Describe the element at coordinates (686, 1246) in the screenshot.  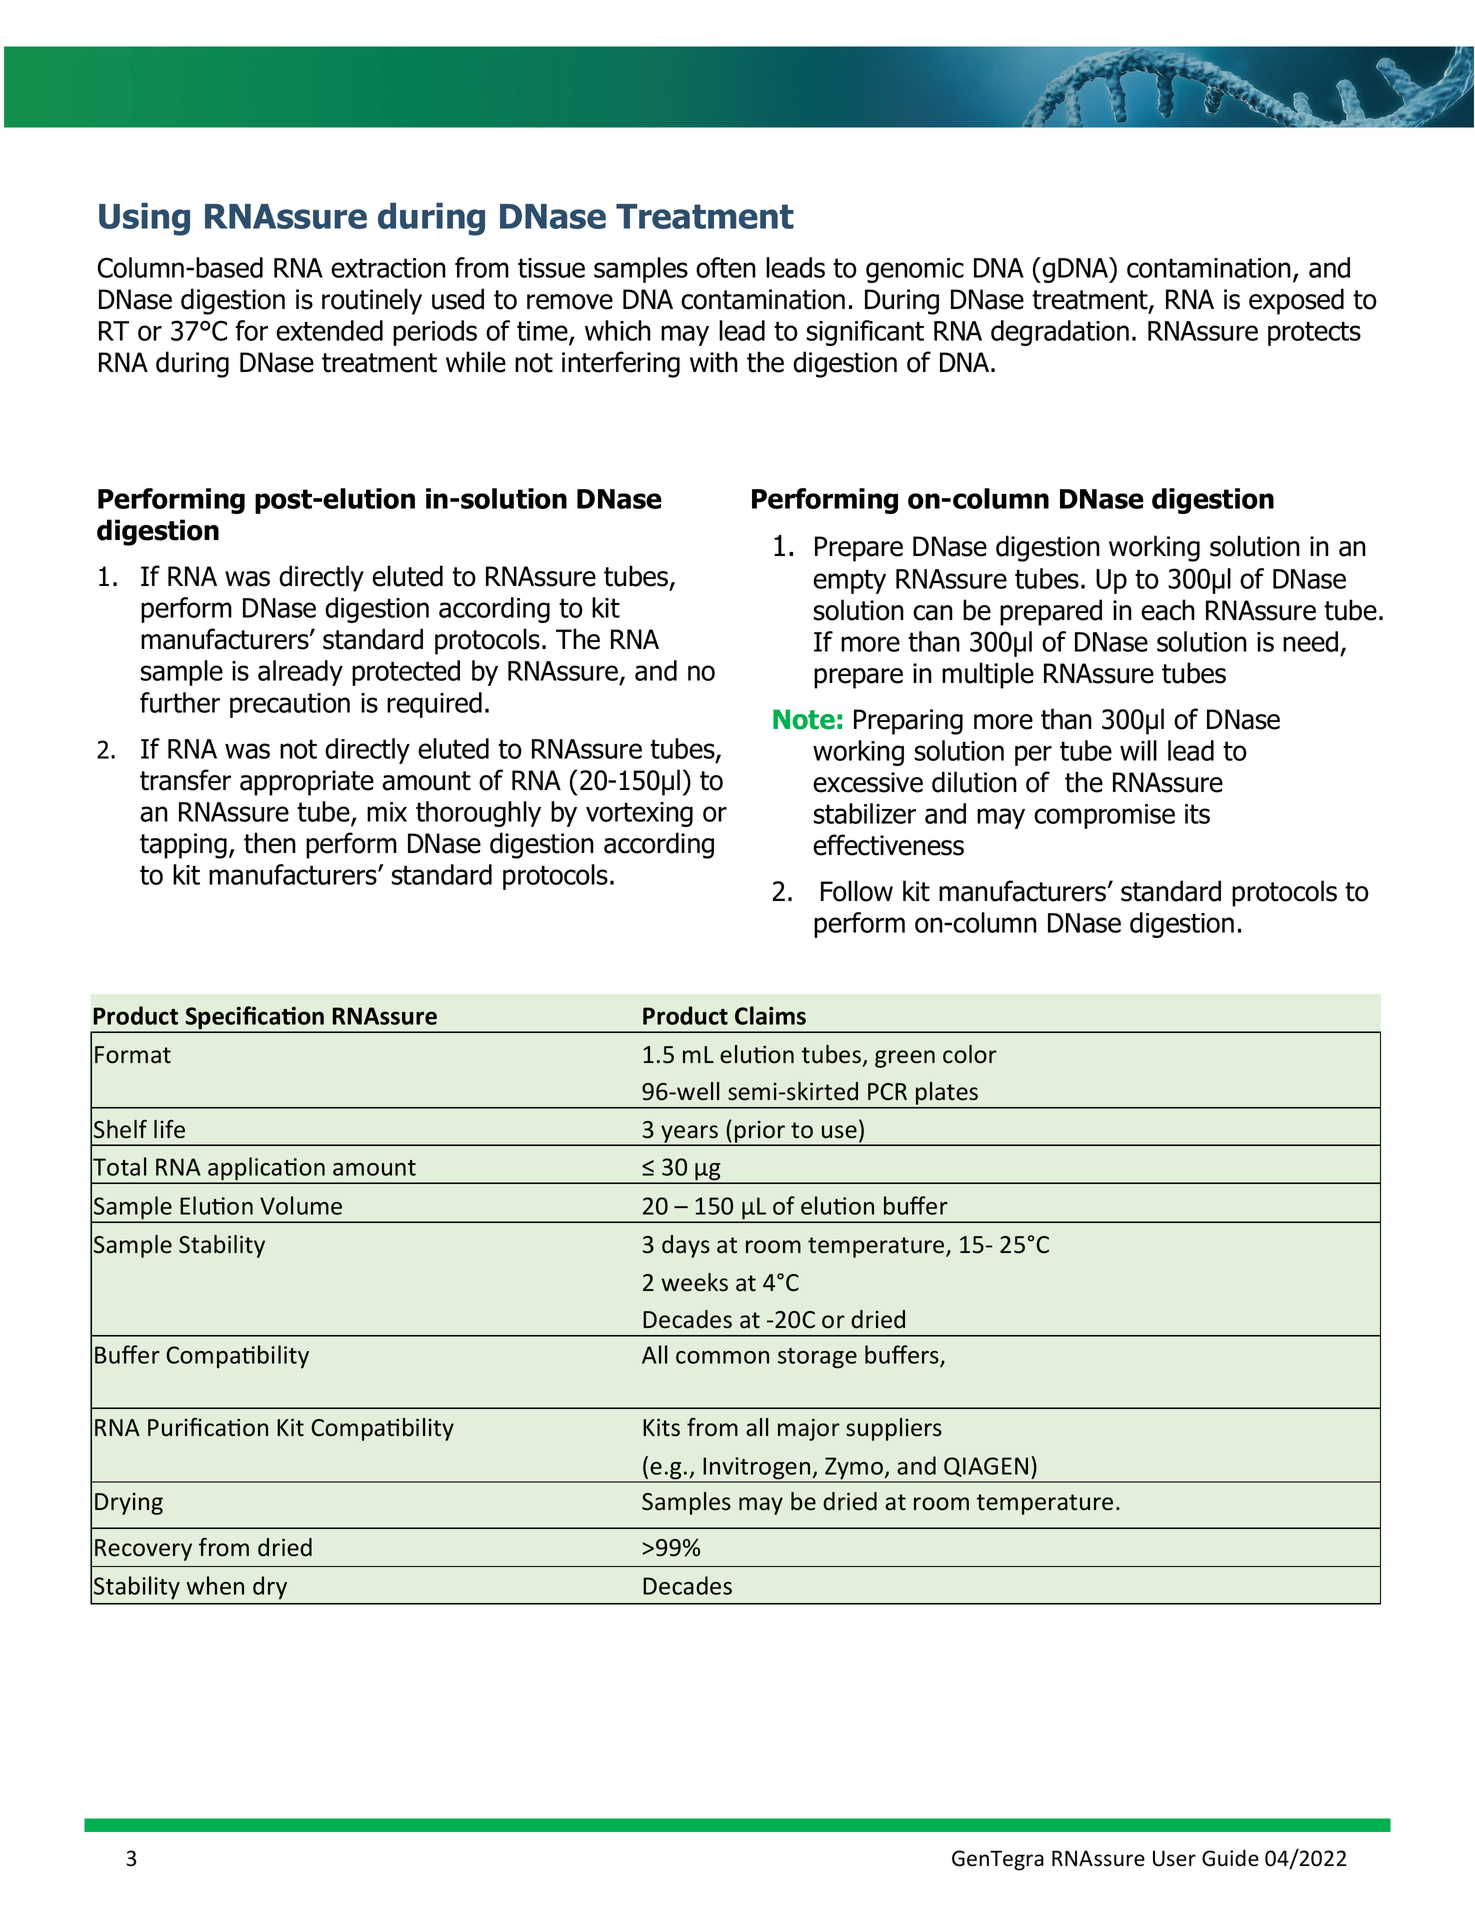
I see `days` at that location.
